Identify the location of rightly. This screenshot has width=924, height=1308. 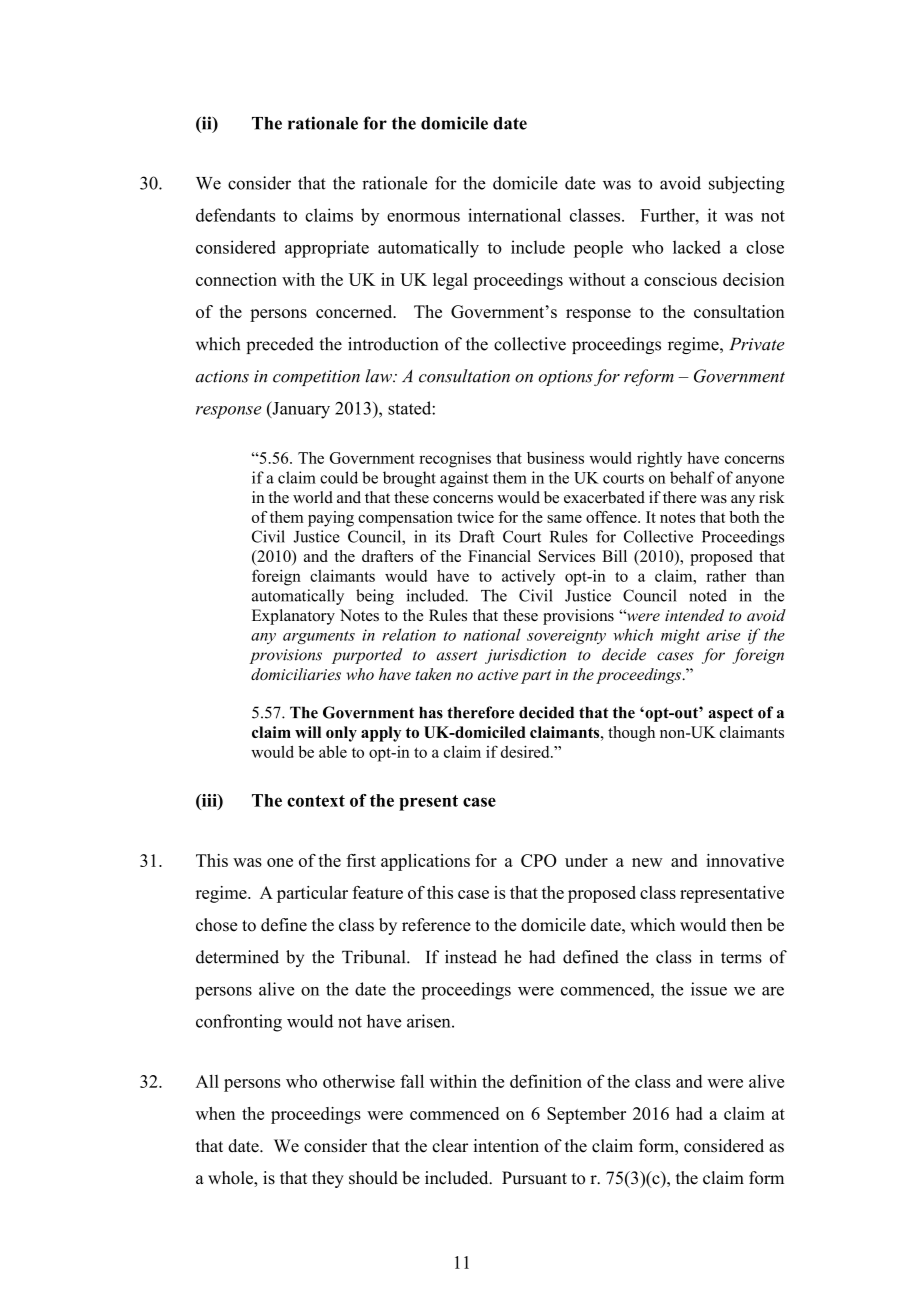
(659, 460).
